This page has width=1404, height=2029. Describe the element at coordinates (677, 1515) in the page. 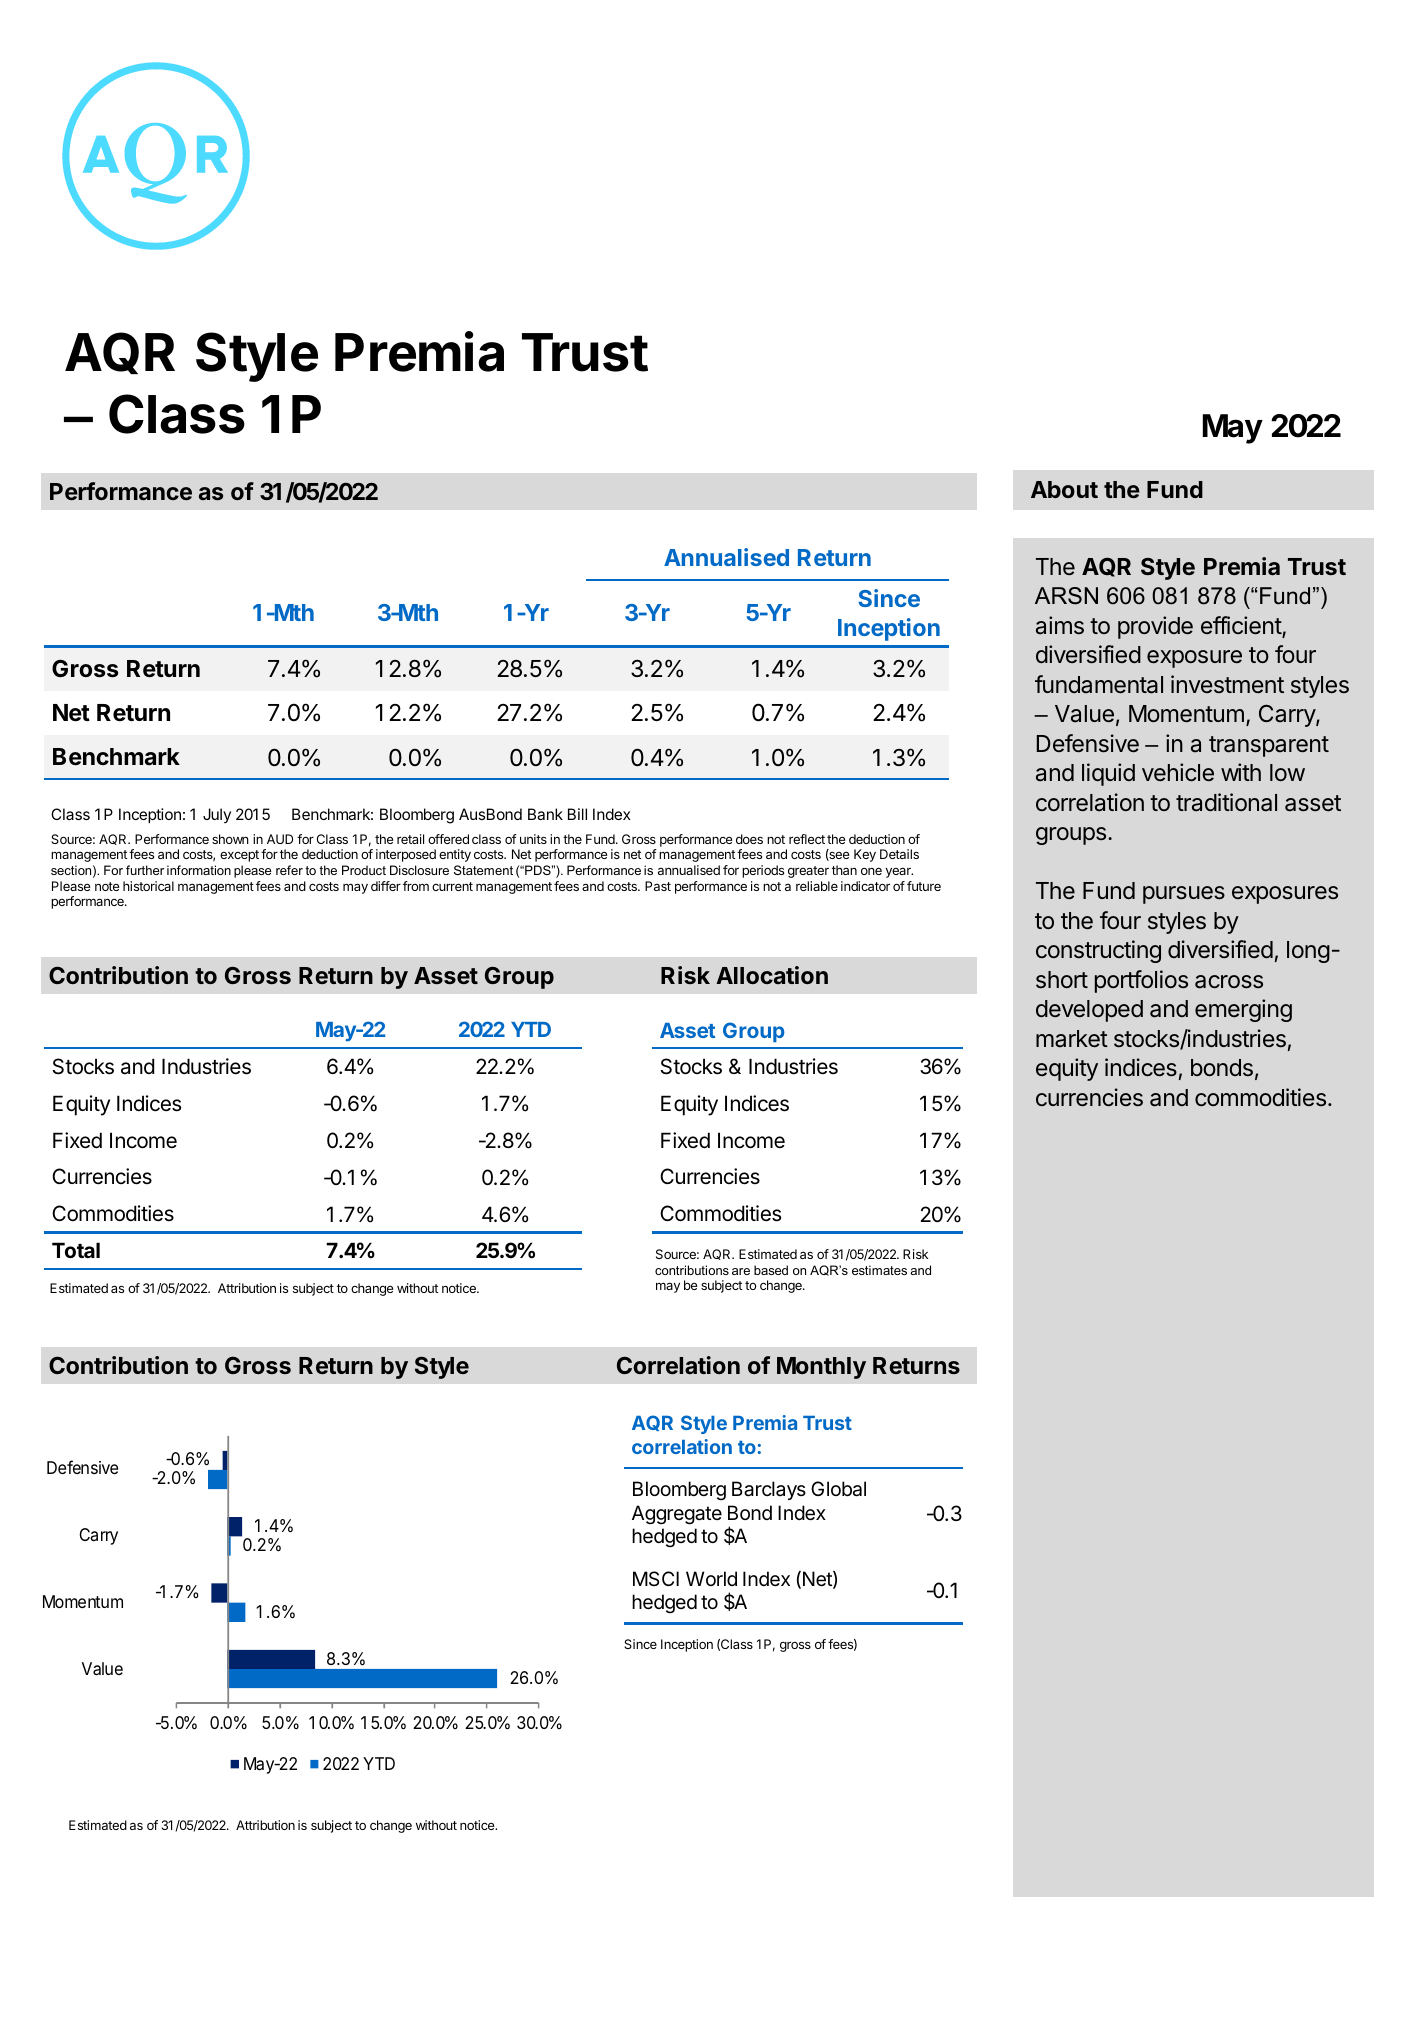

I see `Aggregate` at that location.
